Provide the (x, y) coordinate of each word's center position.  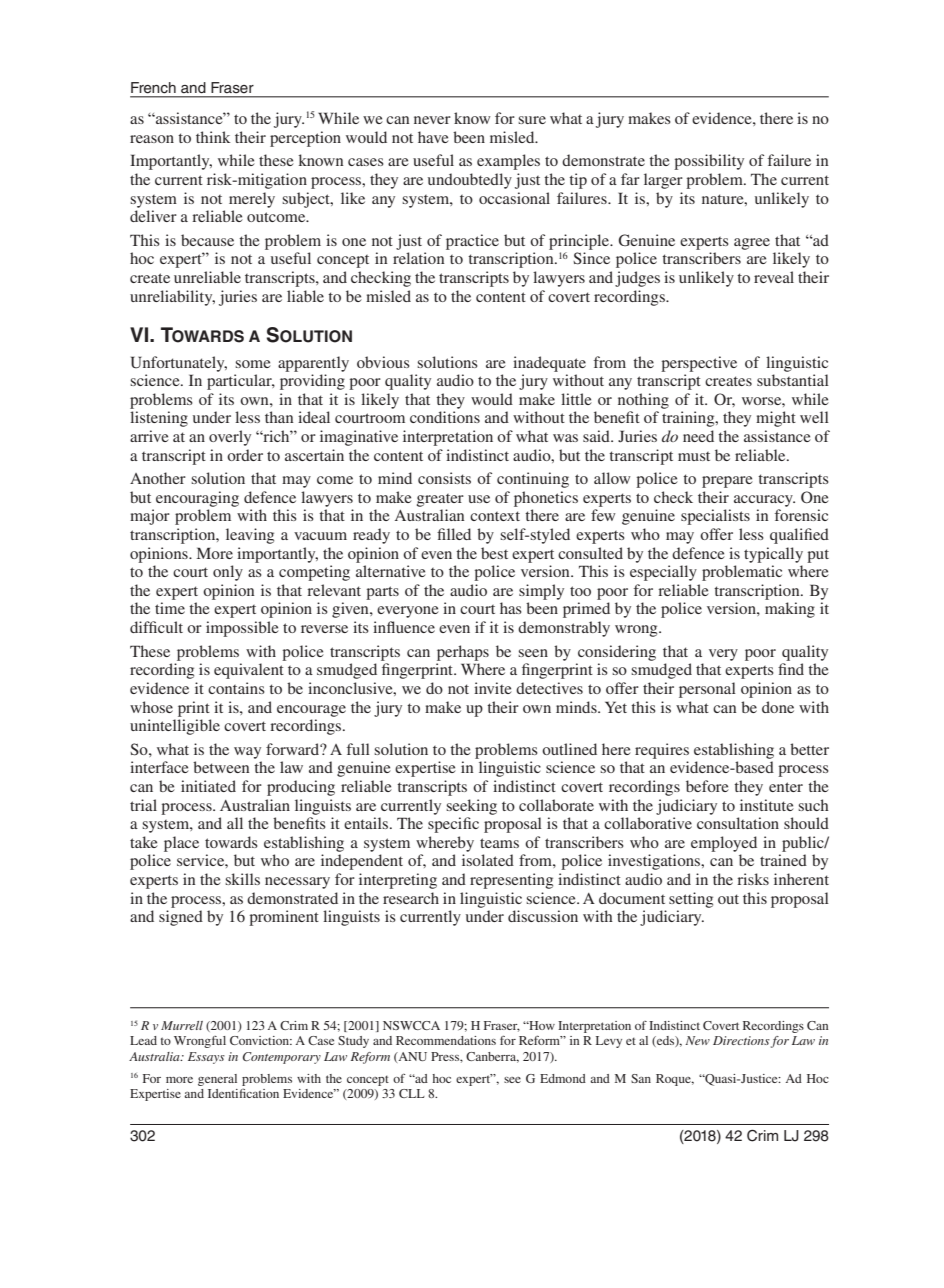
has (511, 608)
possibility (709, 162)
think (213, 137)
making (790, 610)
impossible (242, 629)
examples (508, 162)
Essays (206, 1058)
